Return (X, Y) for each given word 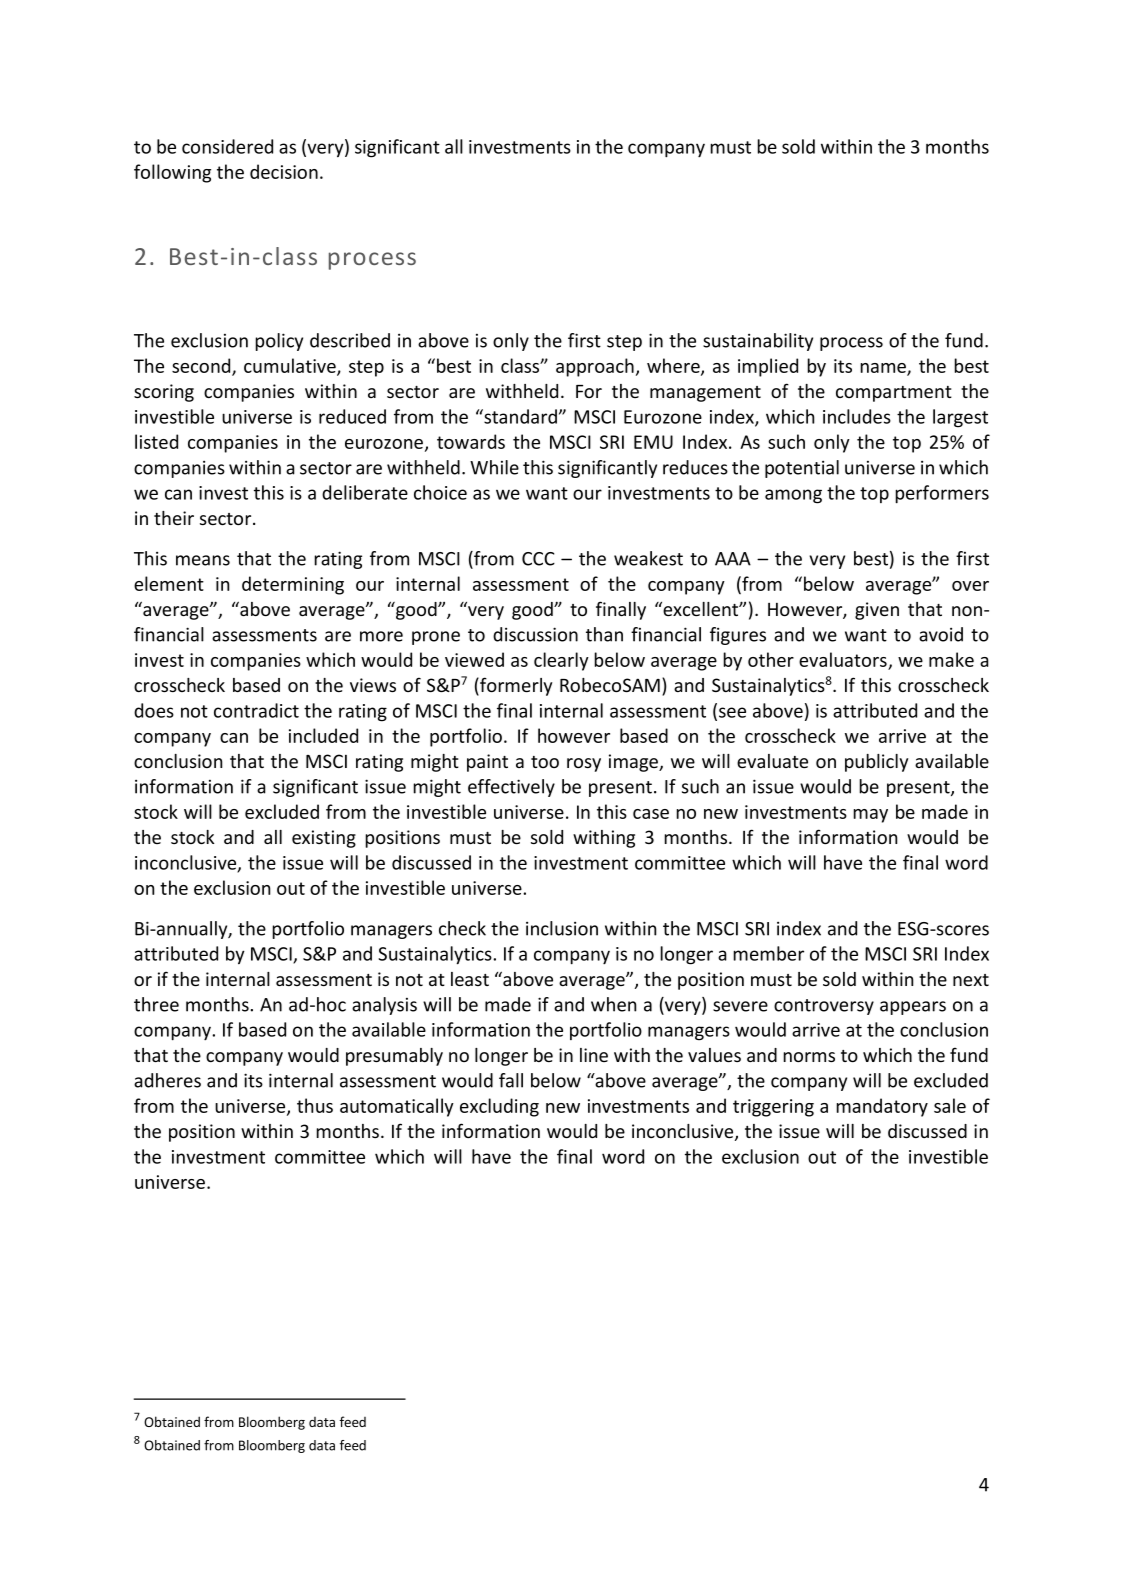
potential (802, 469)
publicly (876, 763)
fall (511, 1080)
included (323, 735)
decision (284, 171)
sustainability (758, 342)
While (494, 467)
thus (315, 1105)
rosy (584, 765)
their (174, 518)
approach (595, 367)
